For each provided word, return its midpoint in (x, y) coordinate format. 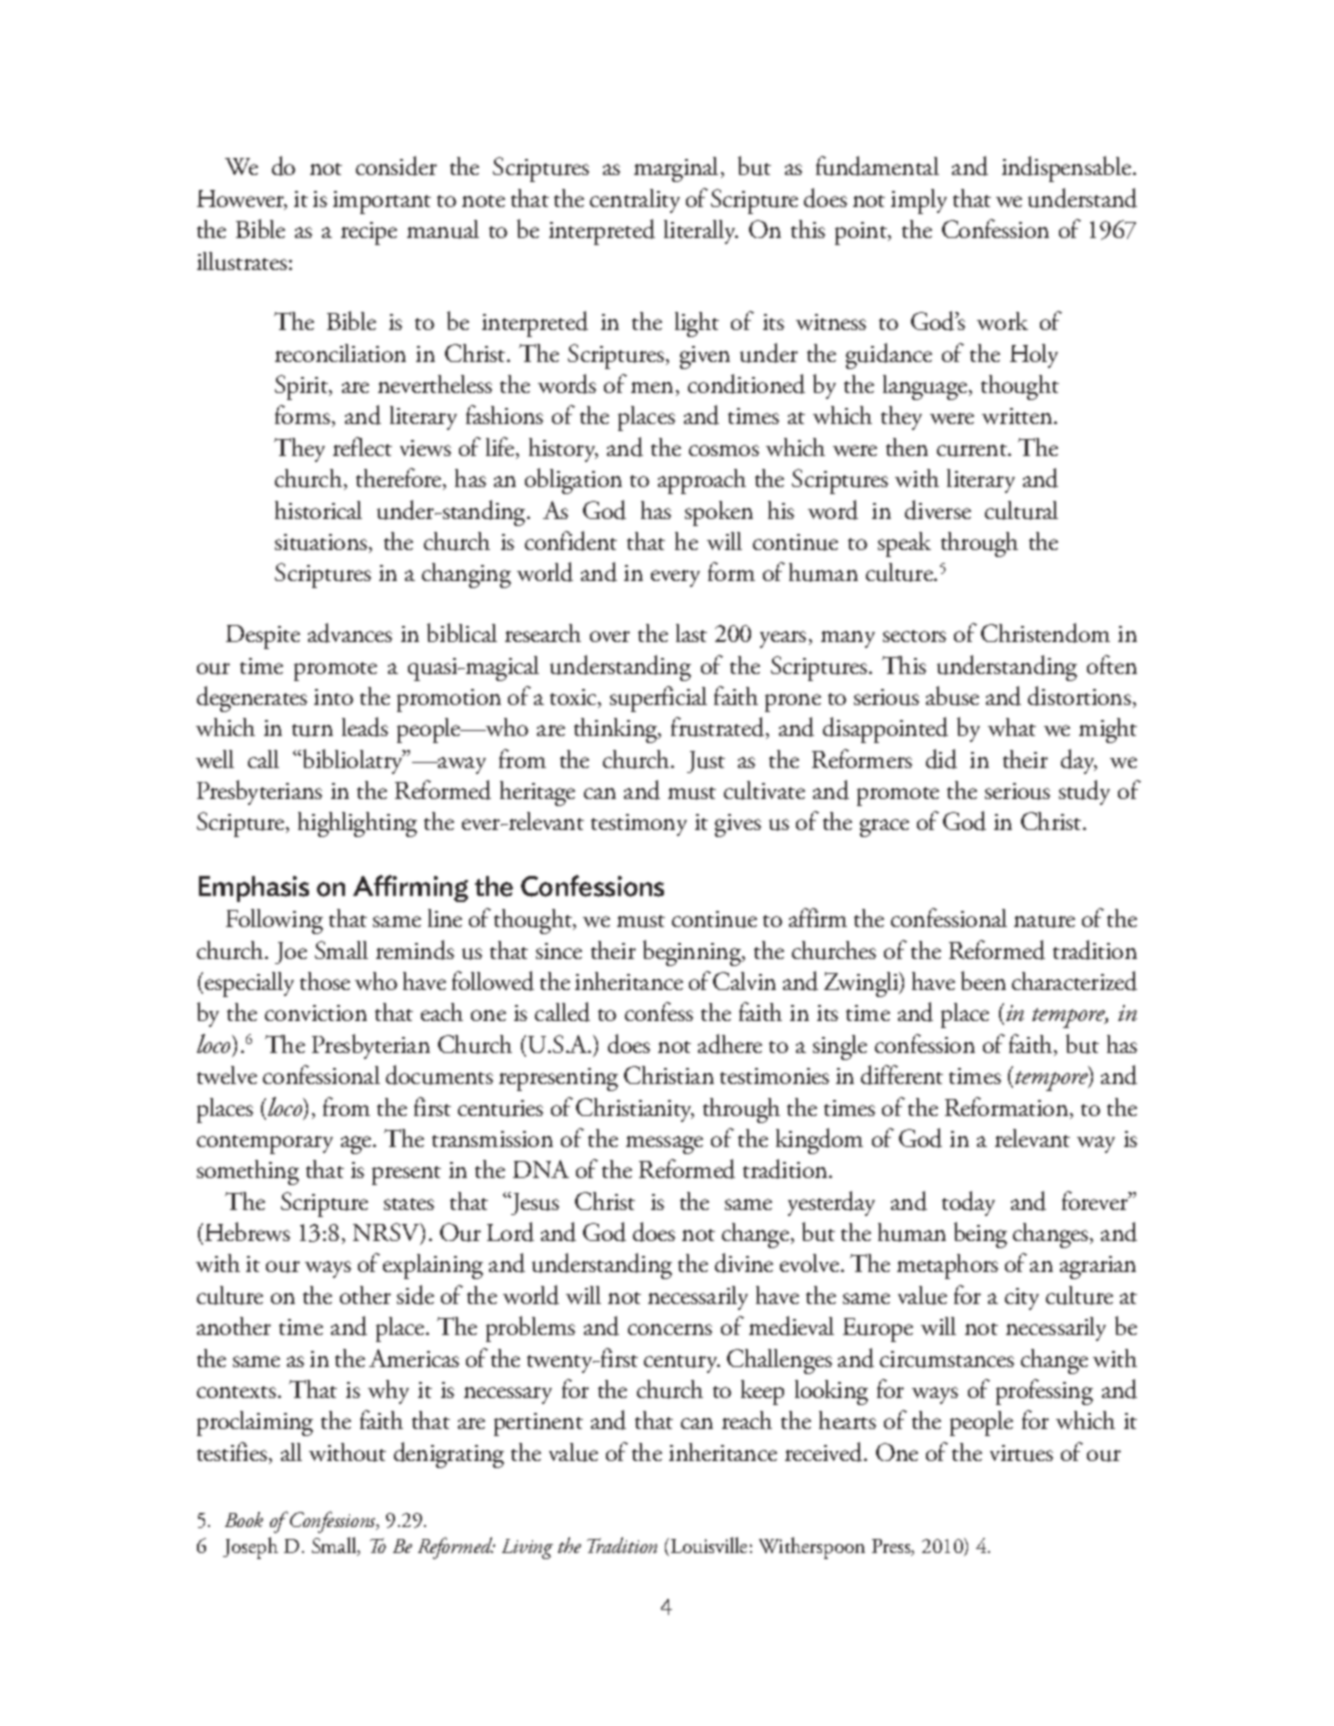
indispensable (1068, 169)
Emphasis (254, 889)
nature (1044, 921)
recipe (369, 233)
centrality (635, 201)
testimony (639, 825)
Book (244, 1519)
